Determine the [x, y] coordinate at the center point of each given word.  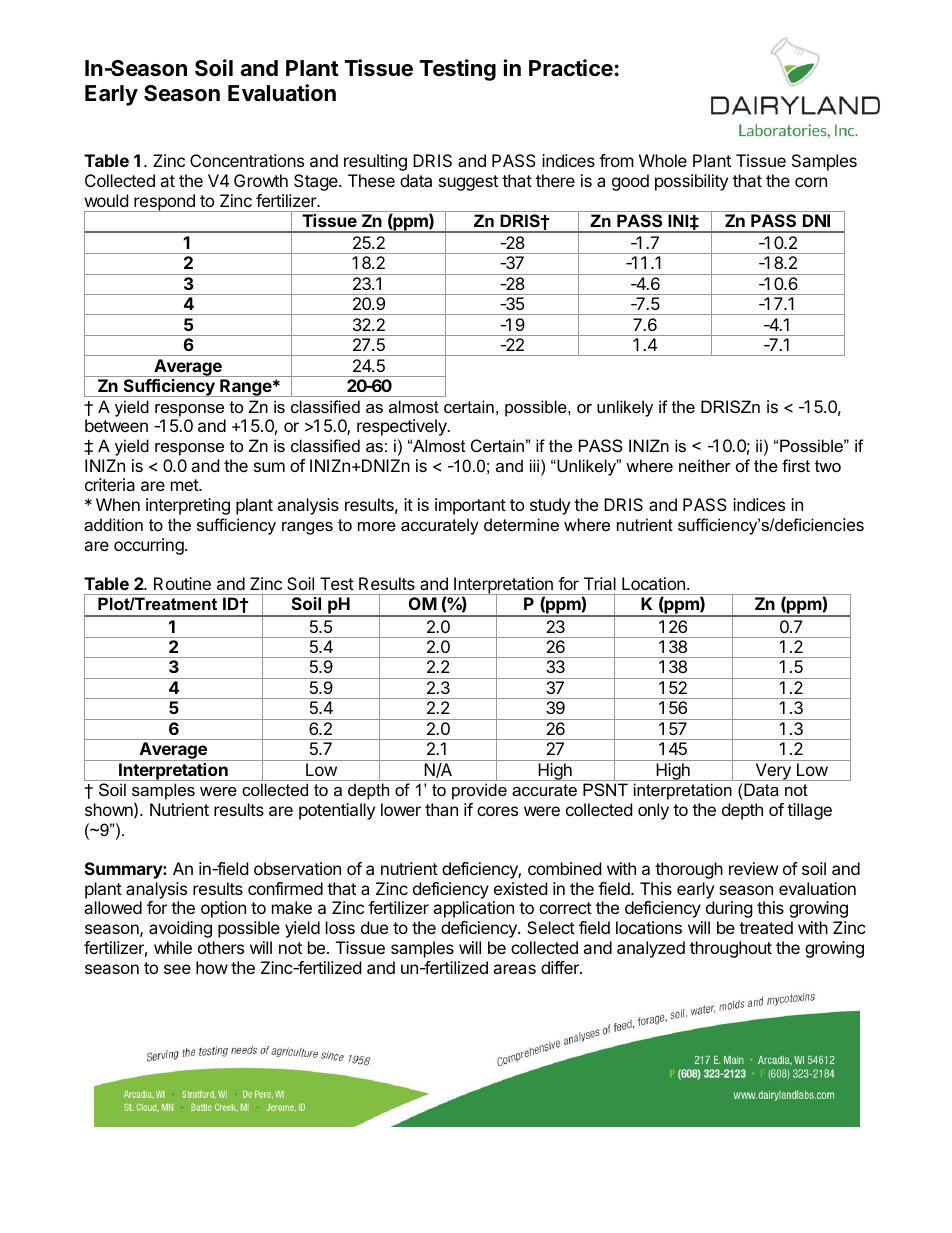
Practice [571, 68]
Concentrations [247, 160]
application [473, 909]
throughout [731, 949]
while [173, 947]
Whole [663, 160]
